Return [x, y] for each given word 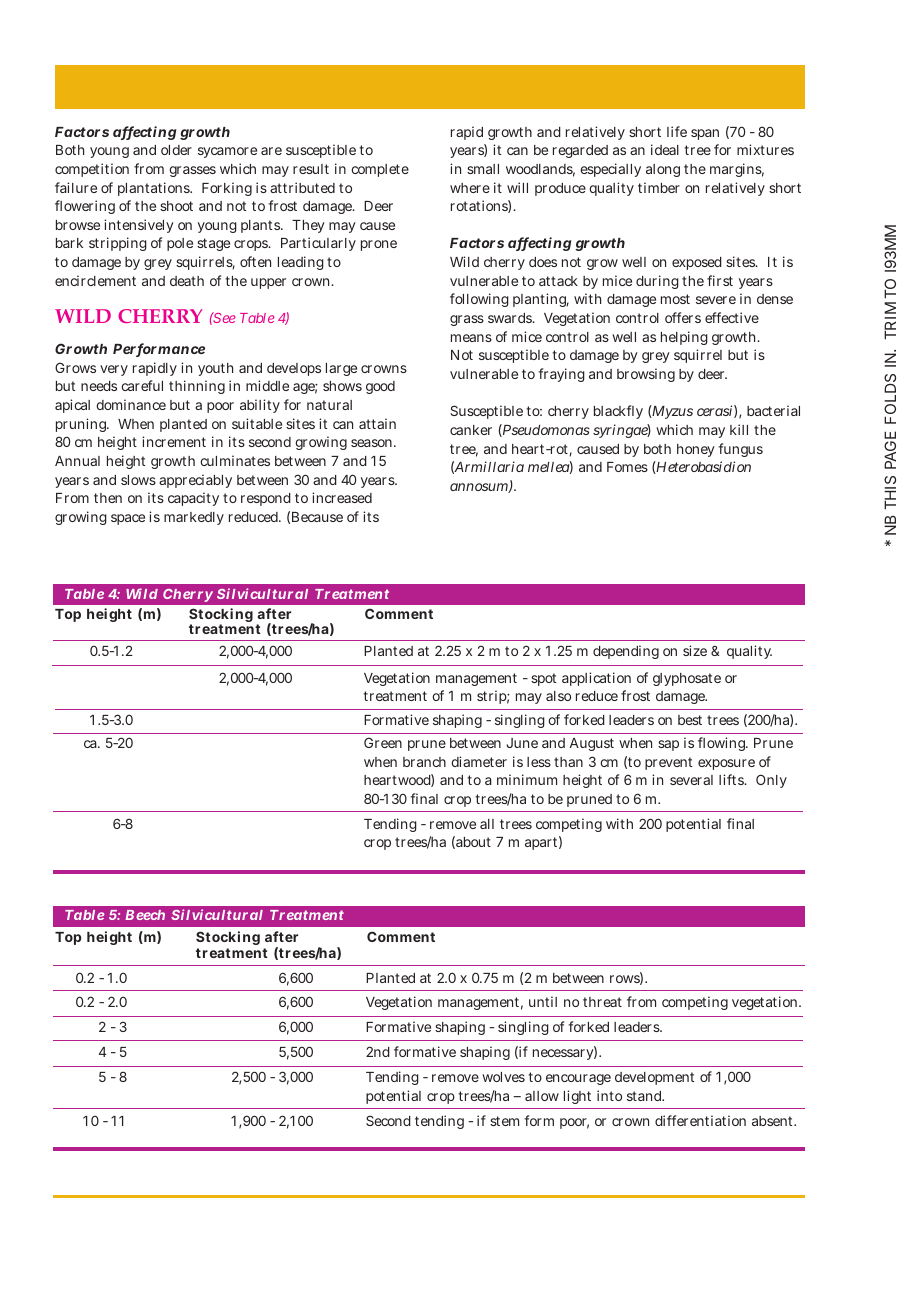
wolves [503, 1077]
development [654, 1078]
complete [380, 170]
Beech [145, 915]
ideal [665, 149]
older [176, 150]
